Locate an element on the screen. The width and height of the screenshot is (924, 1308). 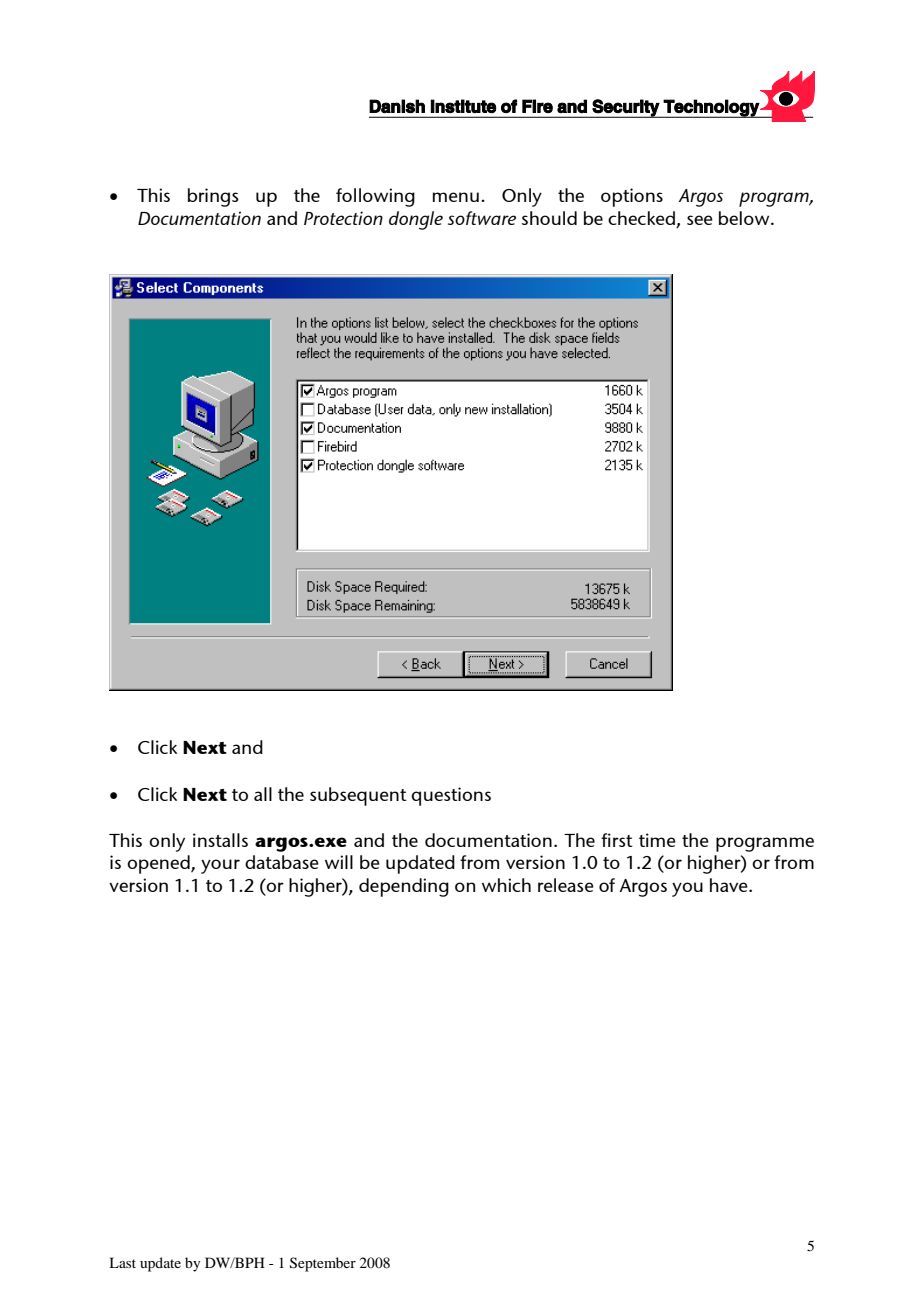
depending is located at coordinates (404, 887).
